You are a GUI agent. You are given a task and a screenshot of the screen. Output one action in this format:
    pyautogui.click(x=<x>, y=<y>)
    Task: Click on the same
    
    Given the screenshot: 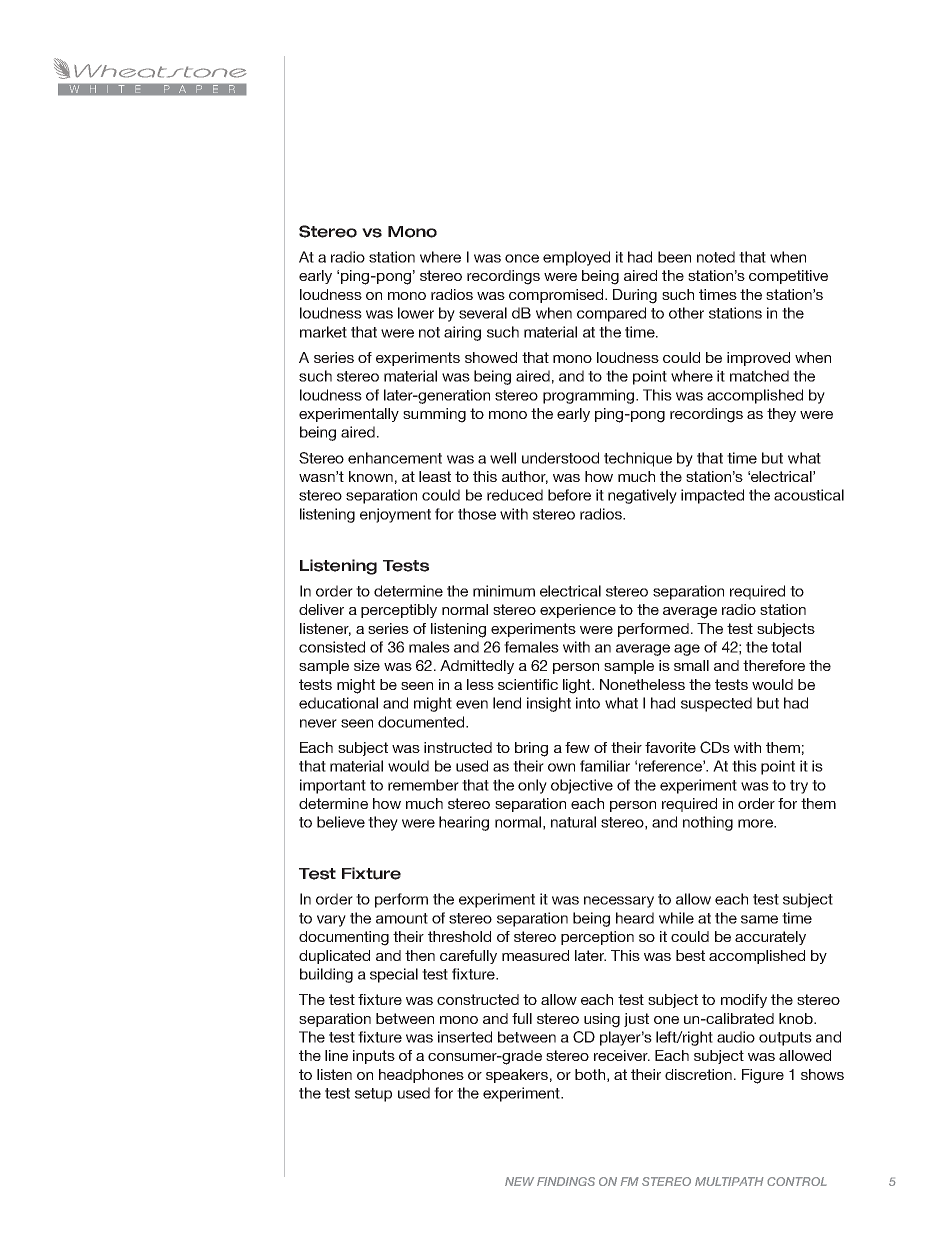 What is the action you would take?
    pyautogui.click(x=759, y=919)
